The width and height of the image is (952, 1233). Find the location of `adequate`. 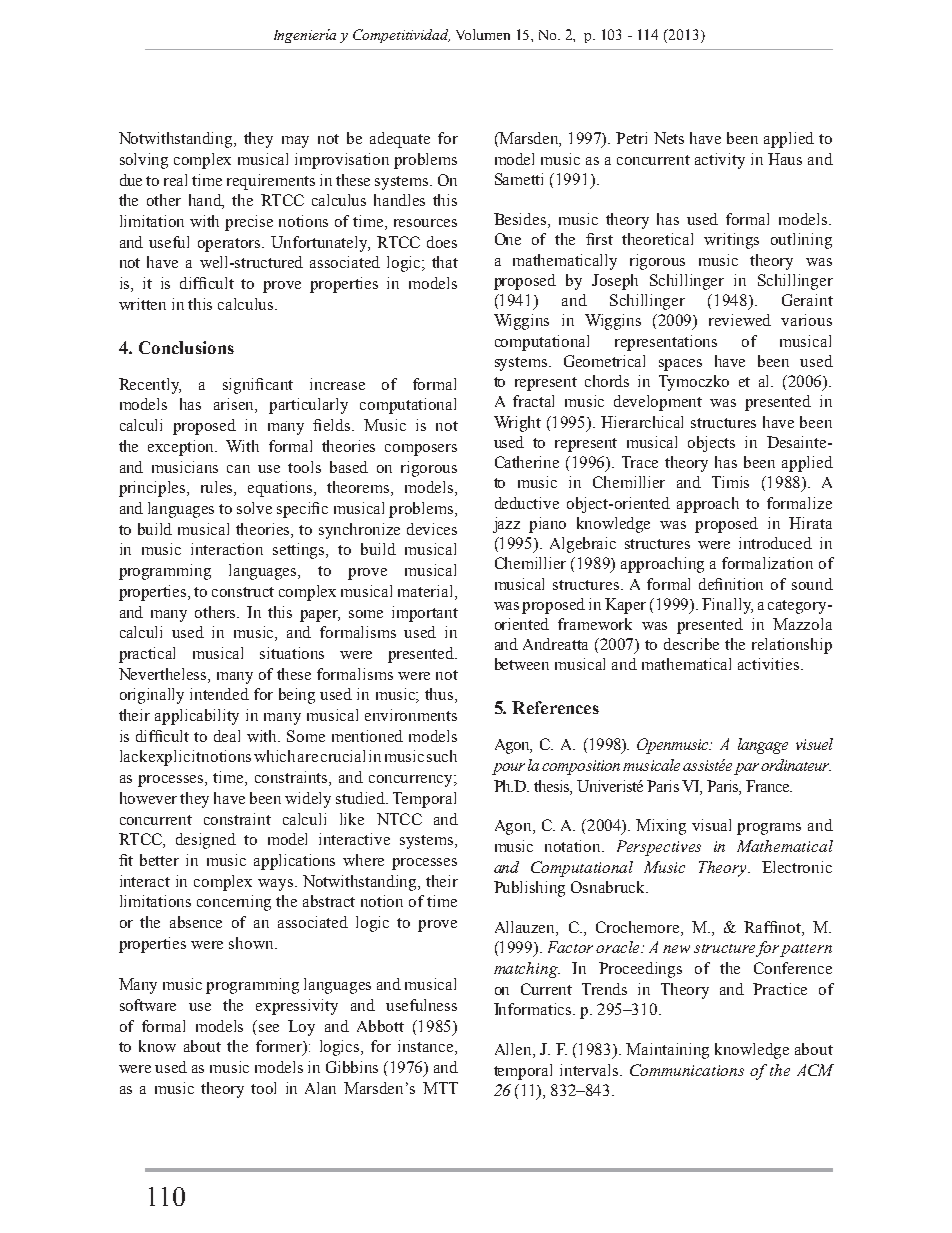

adequate is located at coordinates (400, 140).
